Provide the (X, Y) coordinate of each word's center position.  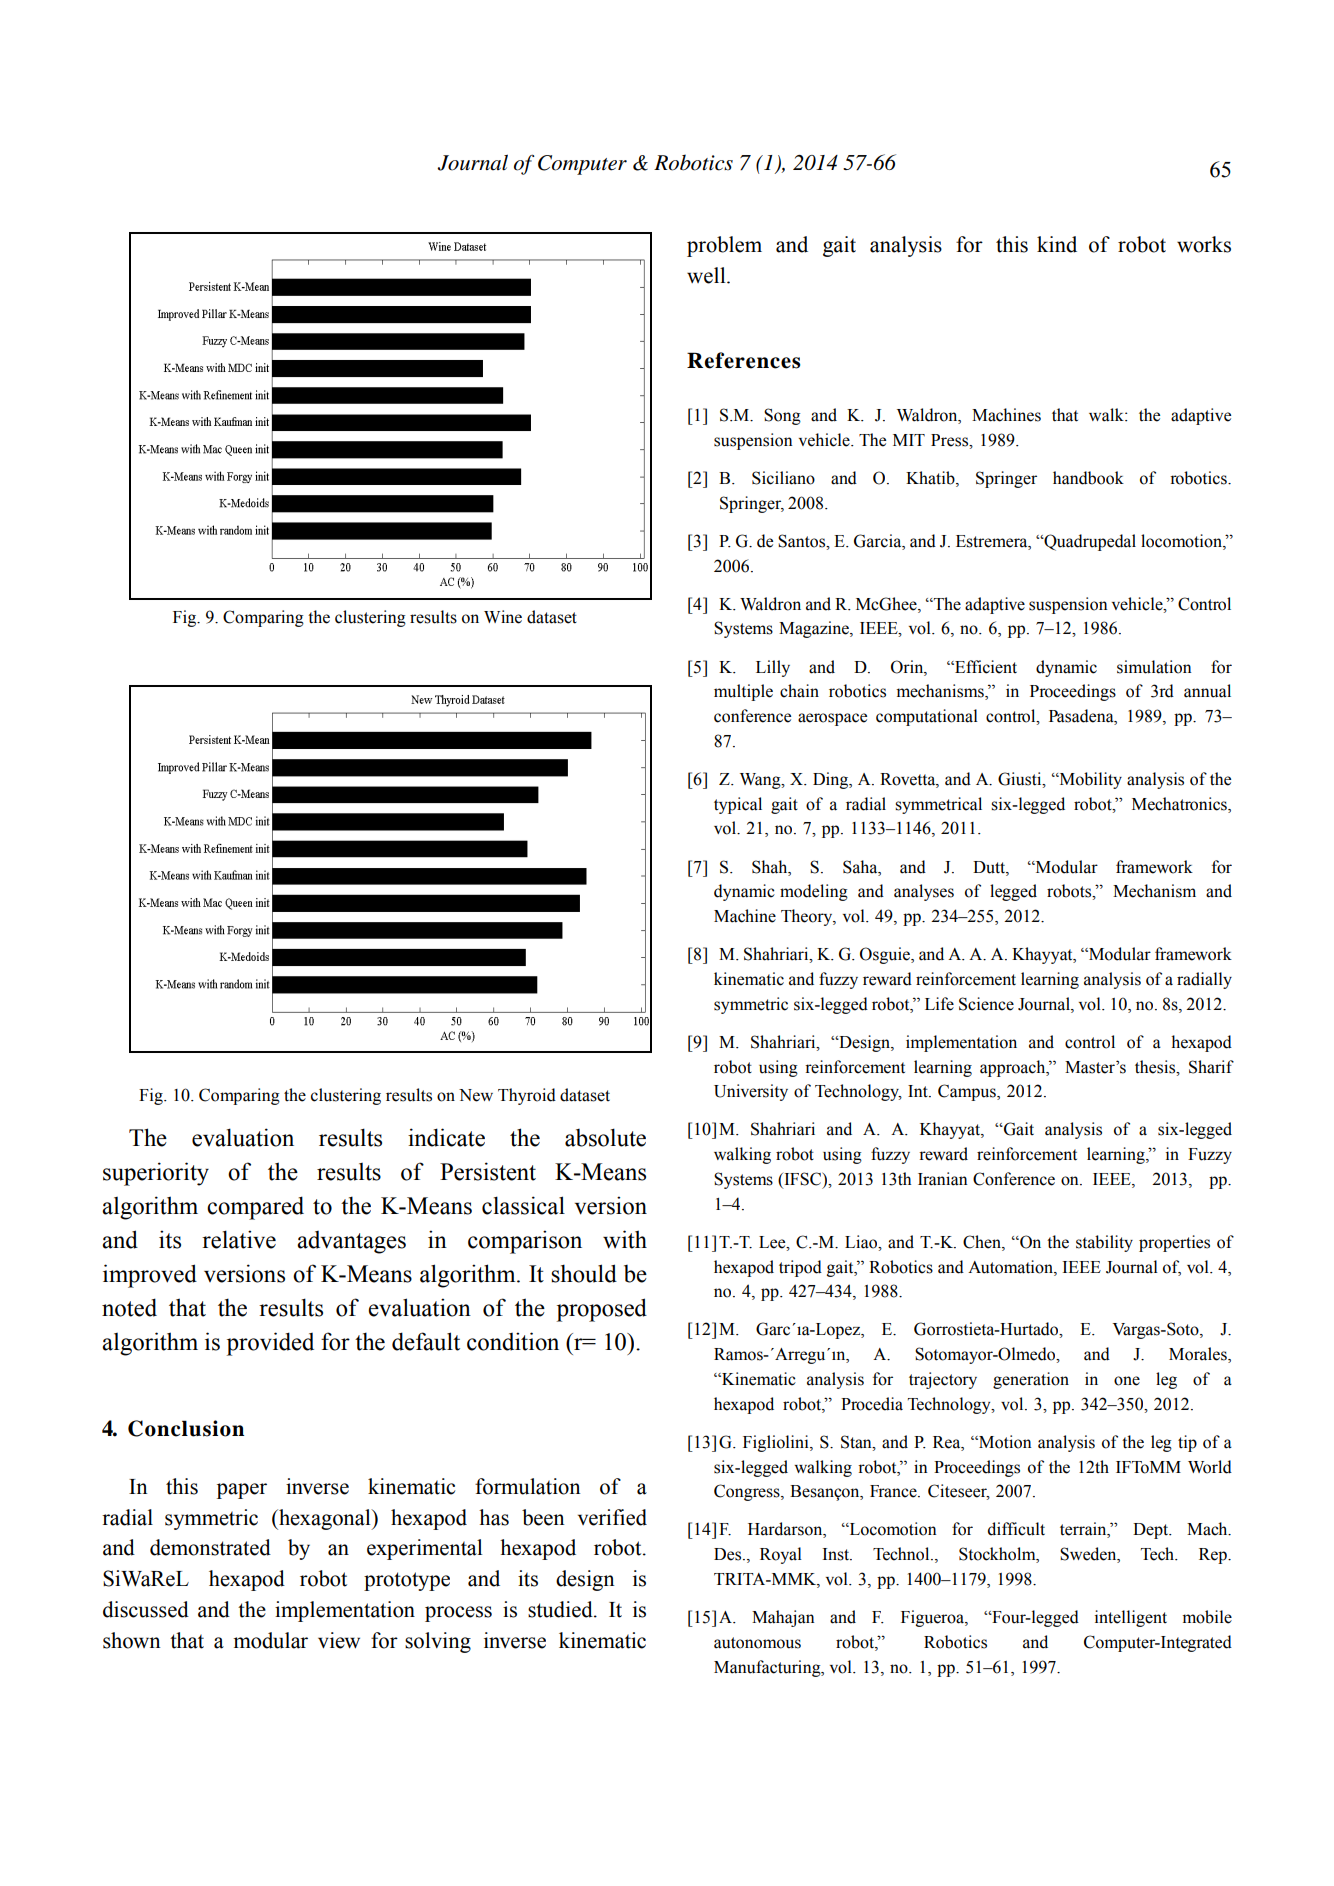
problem (724, 246)
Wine (503, 617)
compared (255, 1208)
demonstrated (210, 1547)
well (707, 275)
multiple (743, 692)
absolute (605, 1137)
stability (1104, 1243)
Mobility (1089, 780)
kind (1057, 244)
